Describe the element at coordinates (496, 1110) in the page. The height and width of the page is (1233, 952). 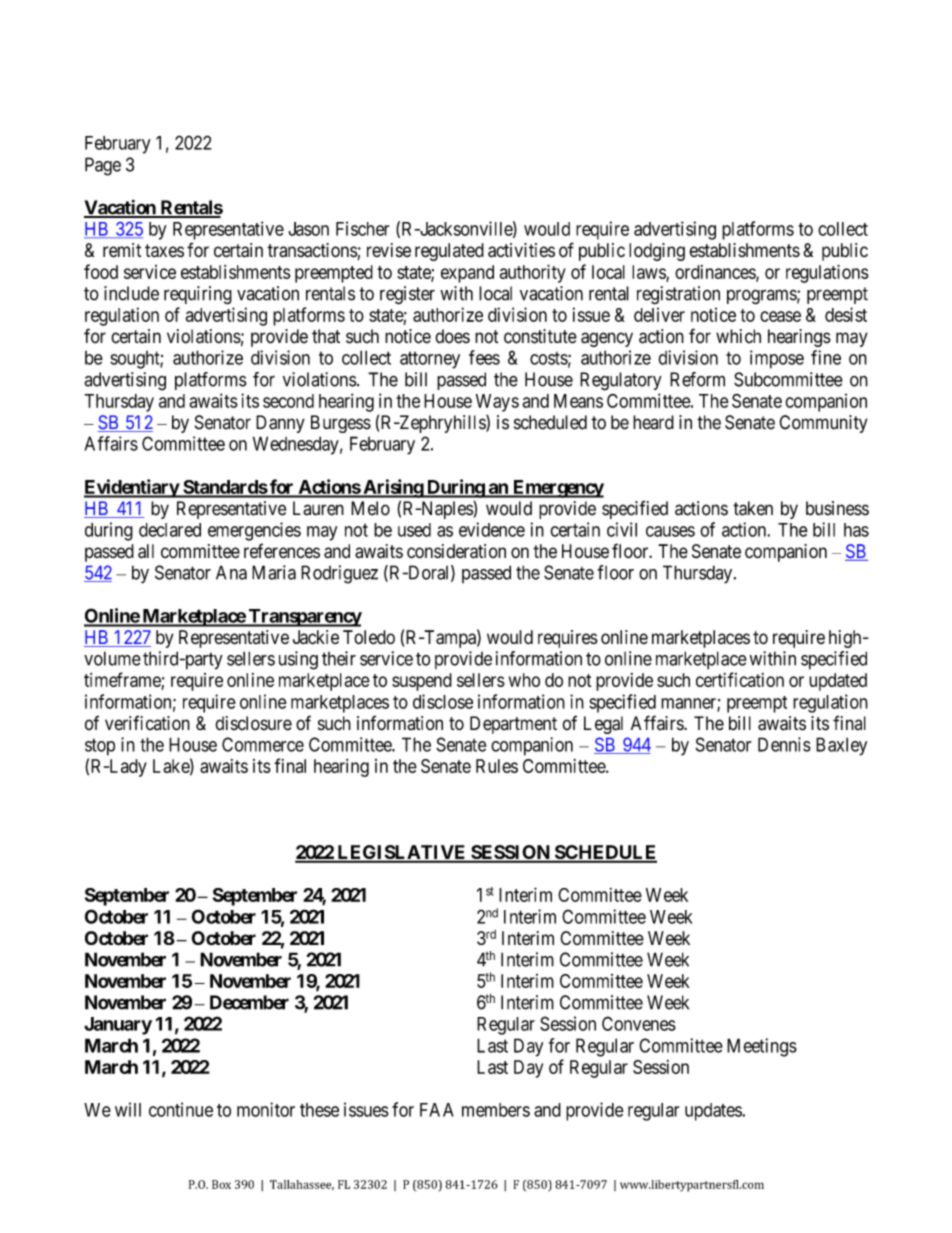
I see `members` at that location.
